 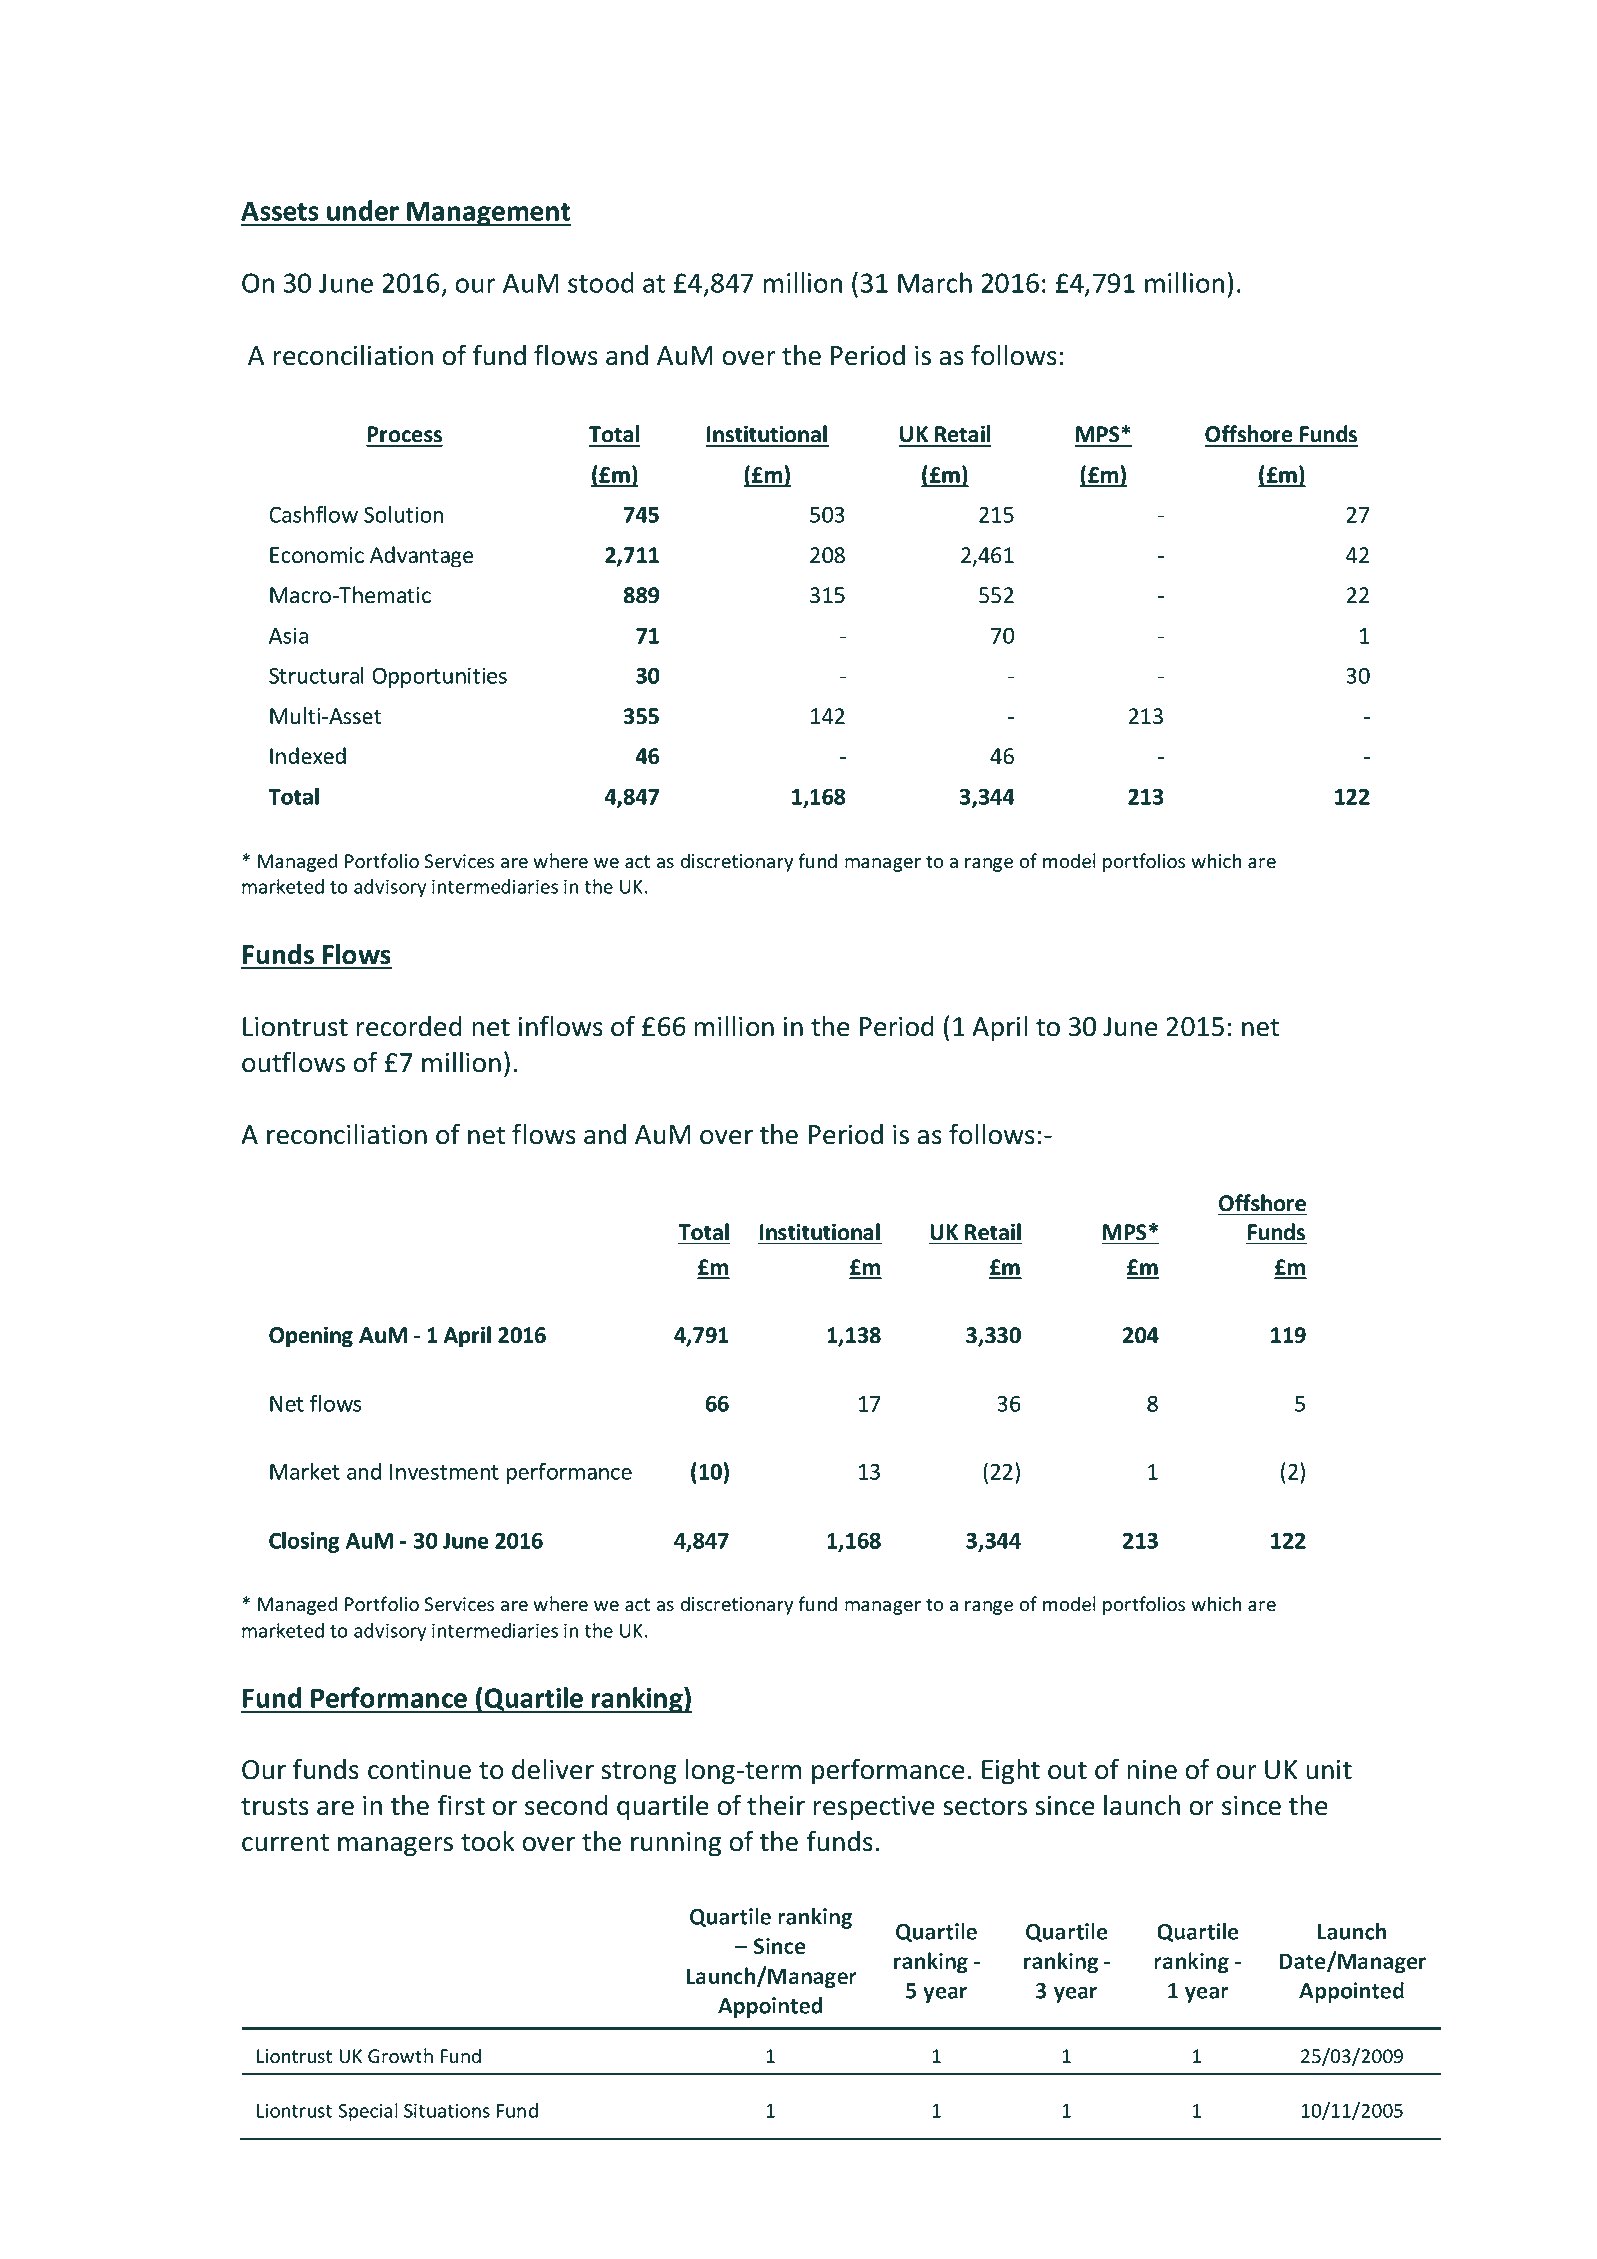 What do you see at coordinates (1011, 1772) in the screenshot?
I see `Eight` at bounding box center [1011, 1772].
